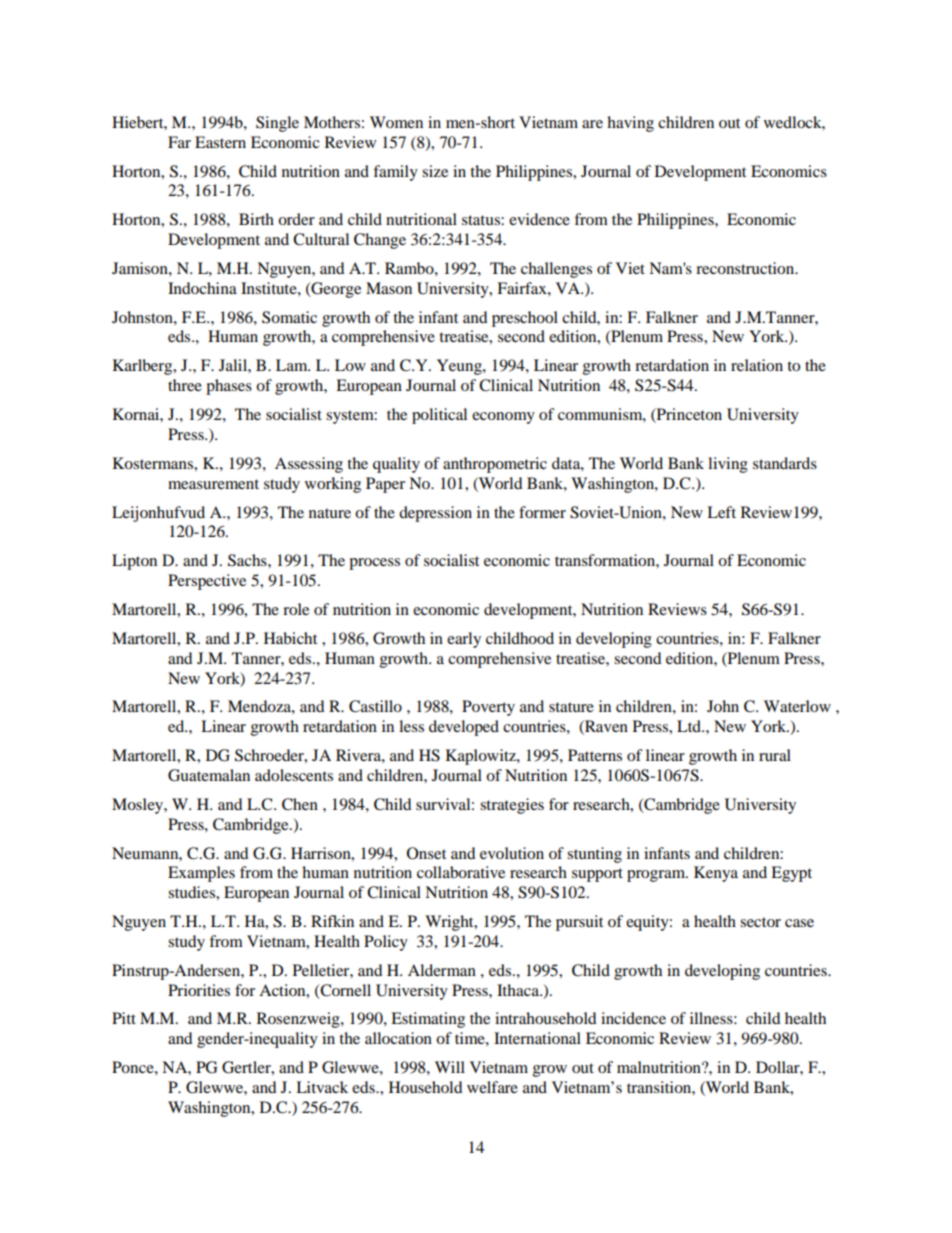 This image has height=1233, width=952. What do you see at coordinates (721, 512) in the image?
I see `Left` at bounding box center [721, 512].
